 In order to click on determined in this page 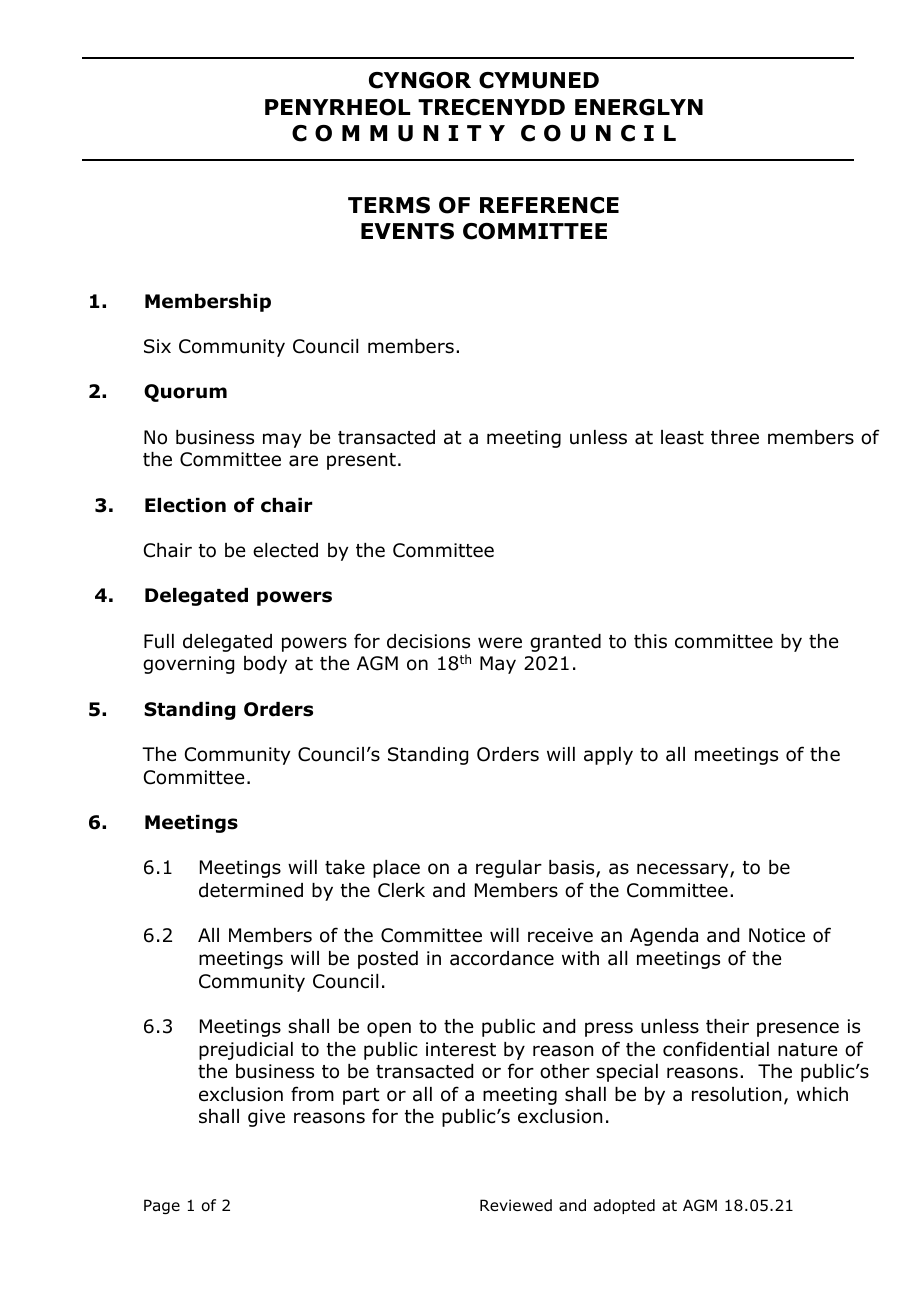, I will do `click(251, 890)`.
